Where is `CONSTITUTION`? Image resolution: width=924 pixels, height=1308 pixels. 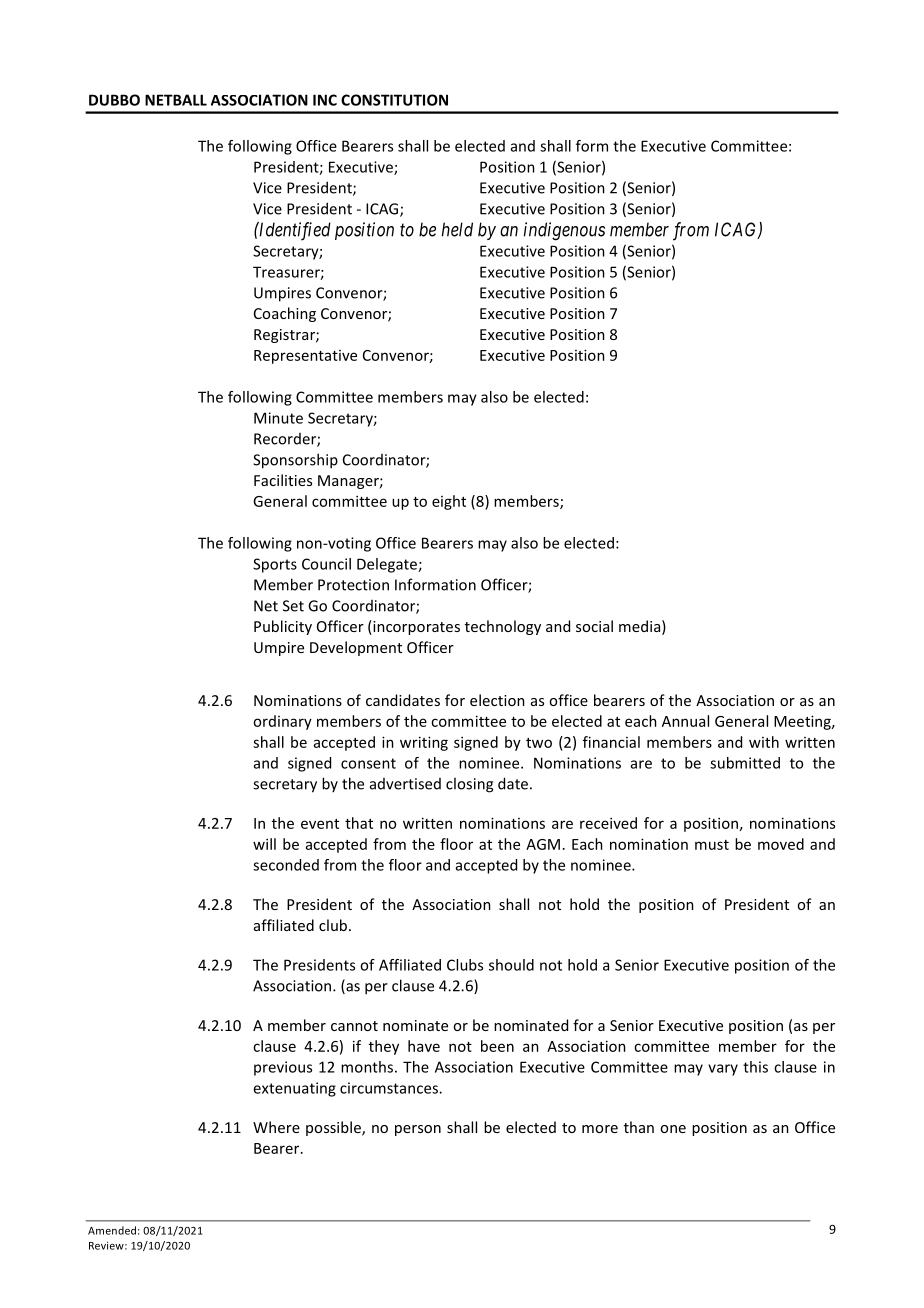 CONSTITUTION is located at coordinates (394, 100).
